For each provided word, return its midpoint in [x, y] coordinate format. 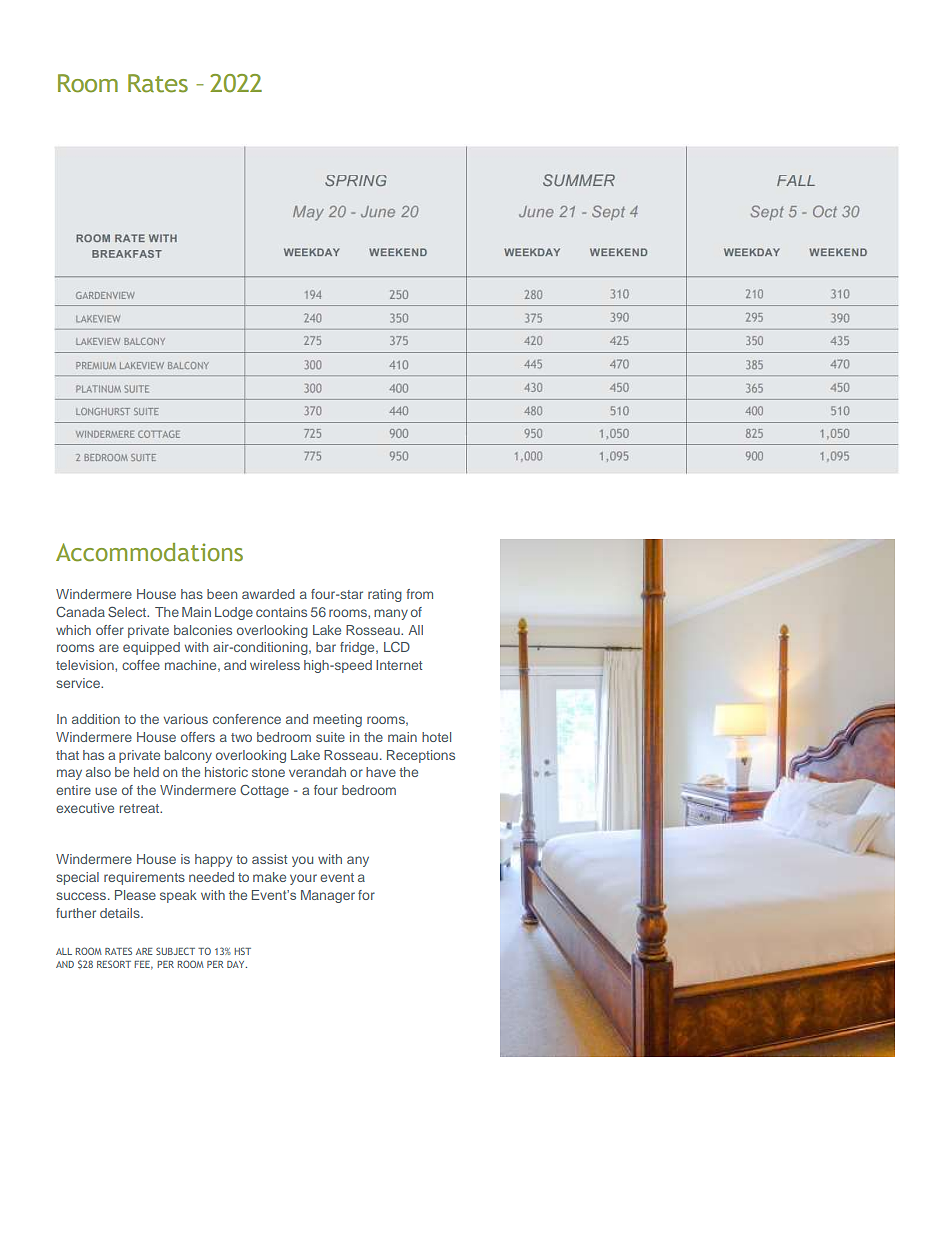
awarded [268, 594]
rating [385, 595]
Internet [399, 665]
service [79, 683]
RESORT [114, 964]
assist [269, 859]
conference [247, 719]
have [381, 772]
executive [85, 808]
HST [243, 951]
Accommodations [149, 552]
